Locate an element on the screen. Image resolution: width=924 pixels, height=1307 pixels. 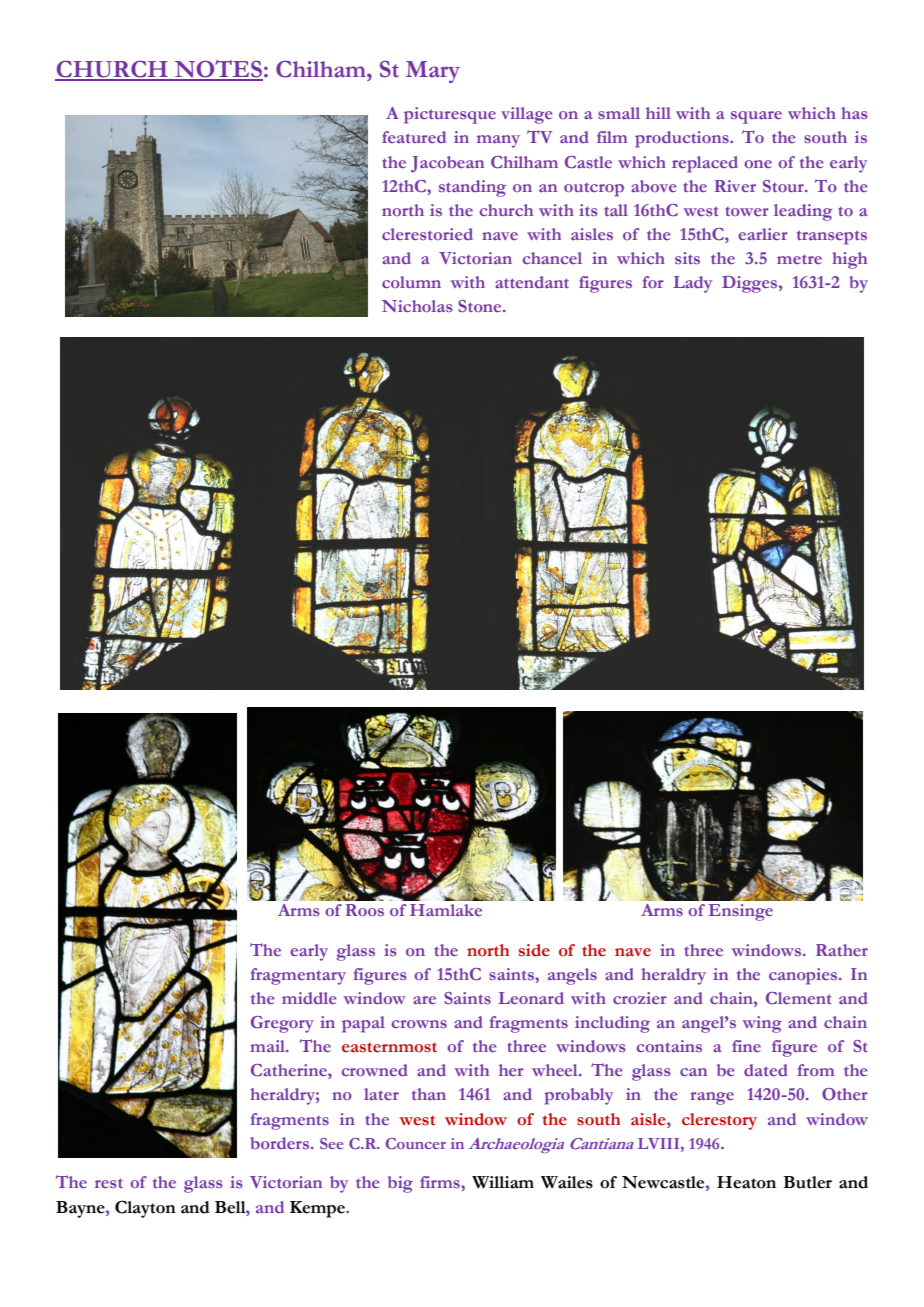
square is located at coordinates (756, 117).
